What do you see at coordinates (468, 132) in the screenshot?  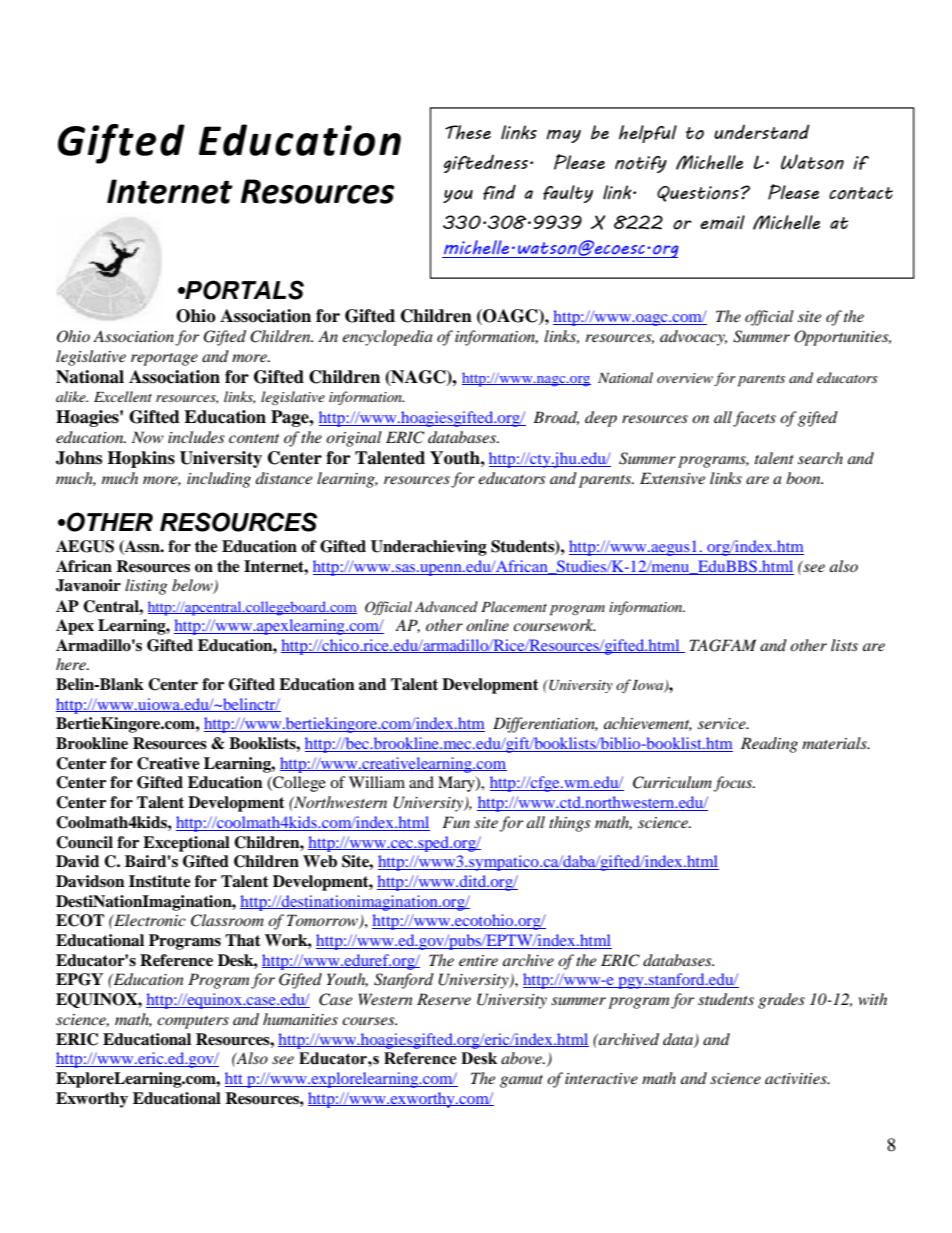 I see `These` at bounding box center [468, 132].
